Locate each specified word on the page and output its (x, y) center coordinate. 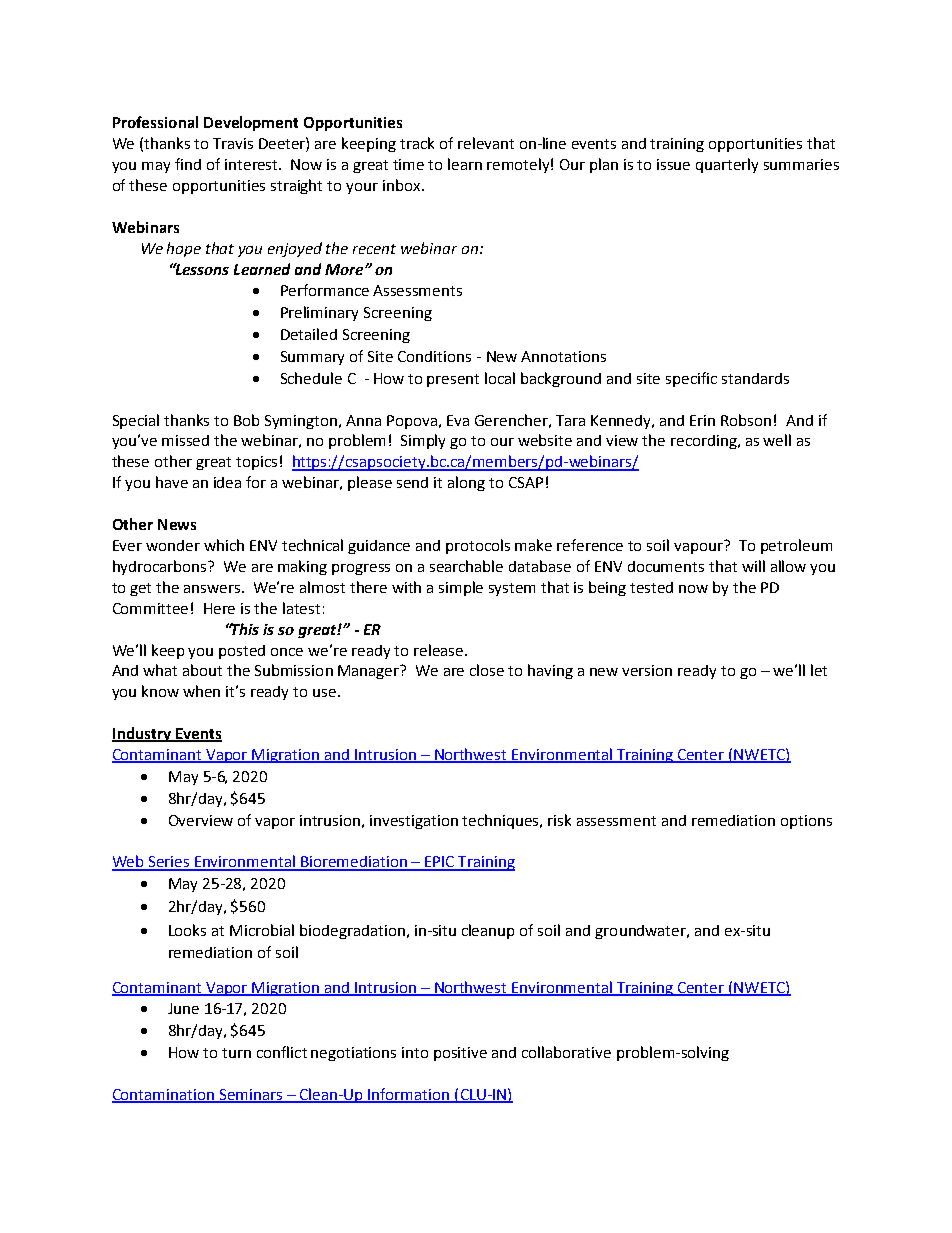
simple (461, 588)
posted (242, 652)
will (753, 566)
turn (236, 1053)
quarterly (727, 165)
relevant (486, 143)
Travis (233, 143)
